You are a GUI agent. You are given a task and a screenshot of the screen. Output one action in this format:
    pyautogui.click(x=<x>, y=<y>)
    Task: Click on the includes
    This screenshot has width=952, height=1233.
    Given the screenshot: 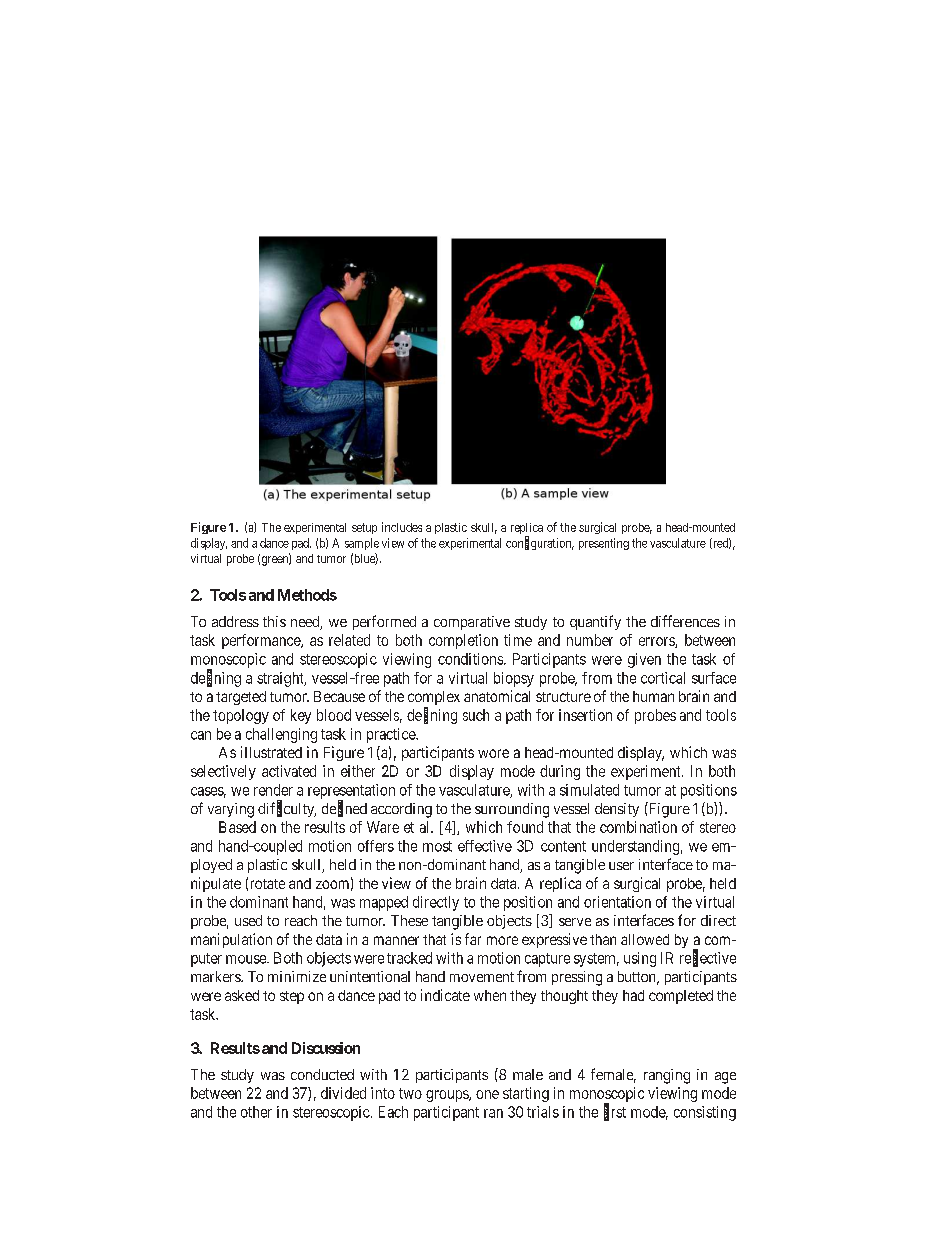 What is the action you would take?
    pyautogui.click(x=402, y=527)
